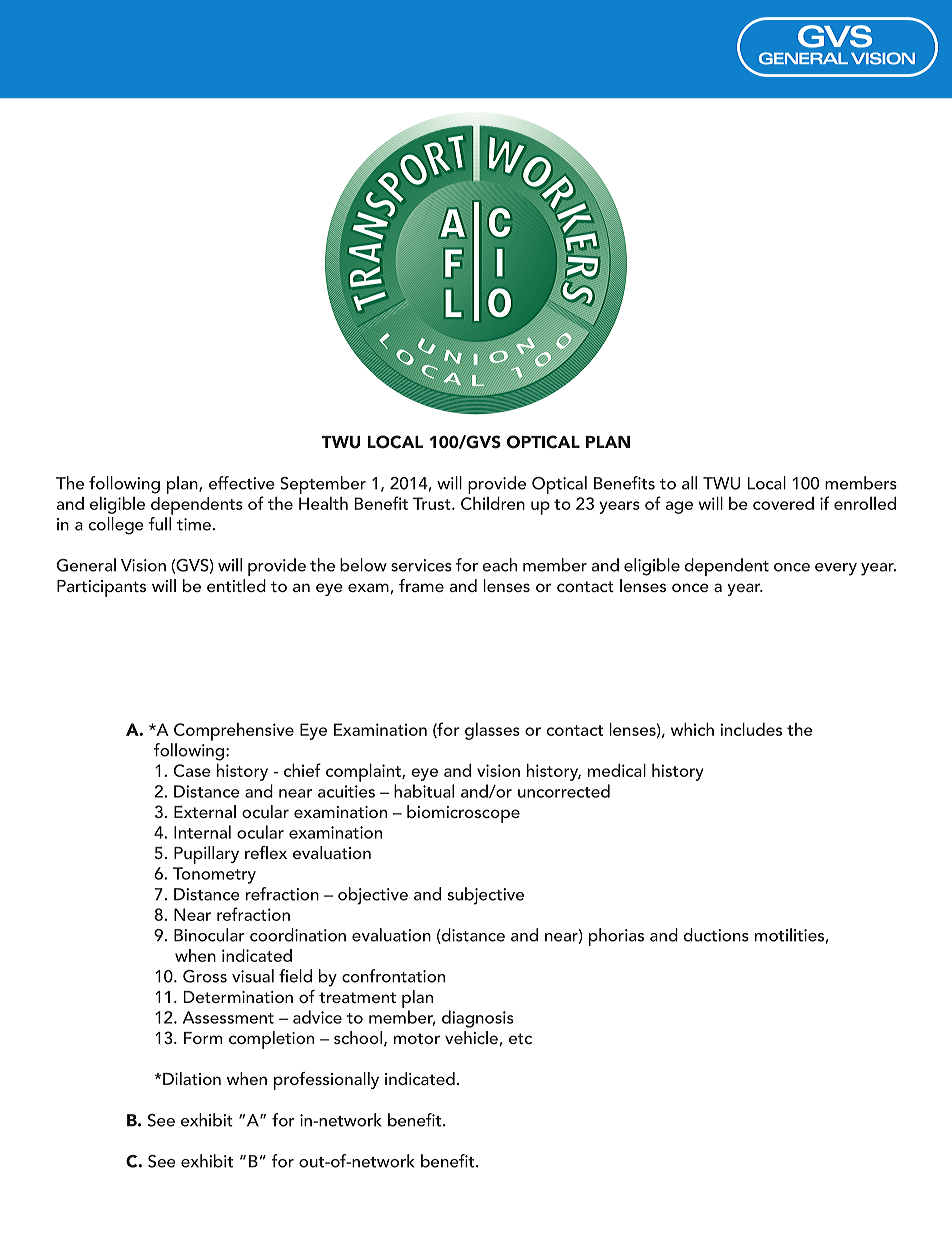 The image size is (952, 1233). Describe the element at coordinates (783, 503) in the screenshot. I see `covered` at that location.
